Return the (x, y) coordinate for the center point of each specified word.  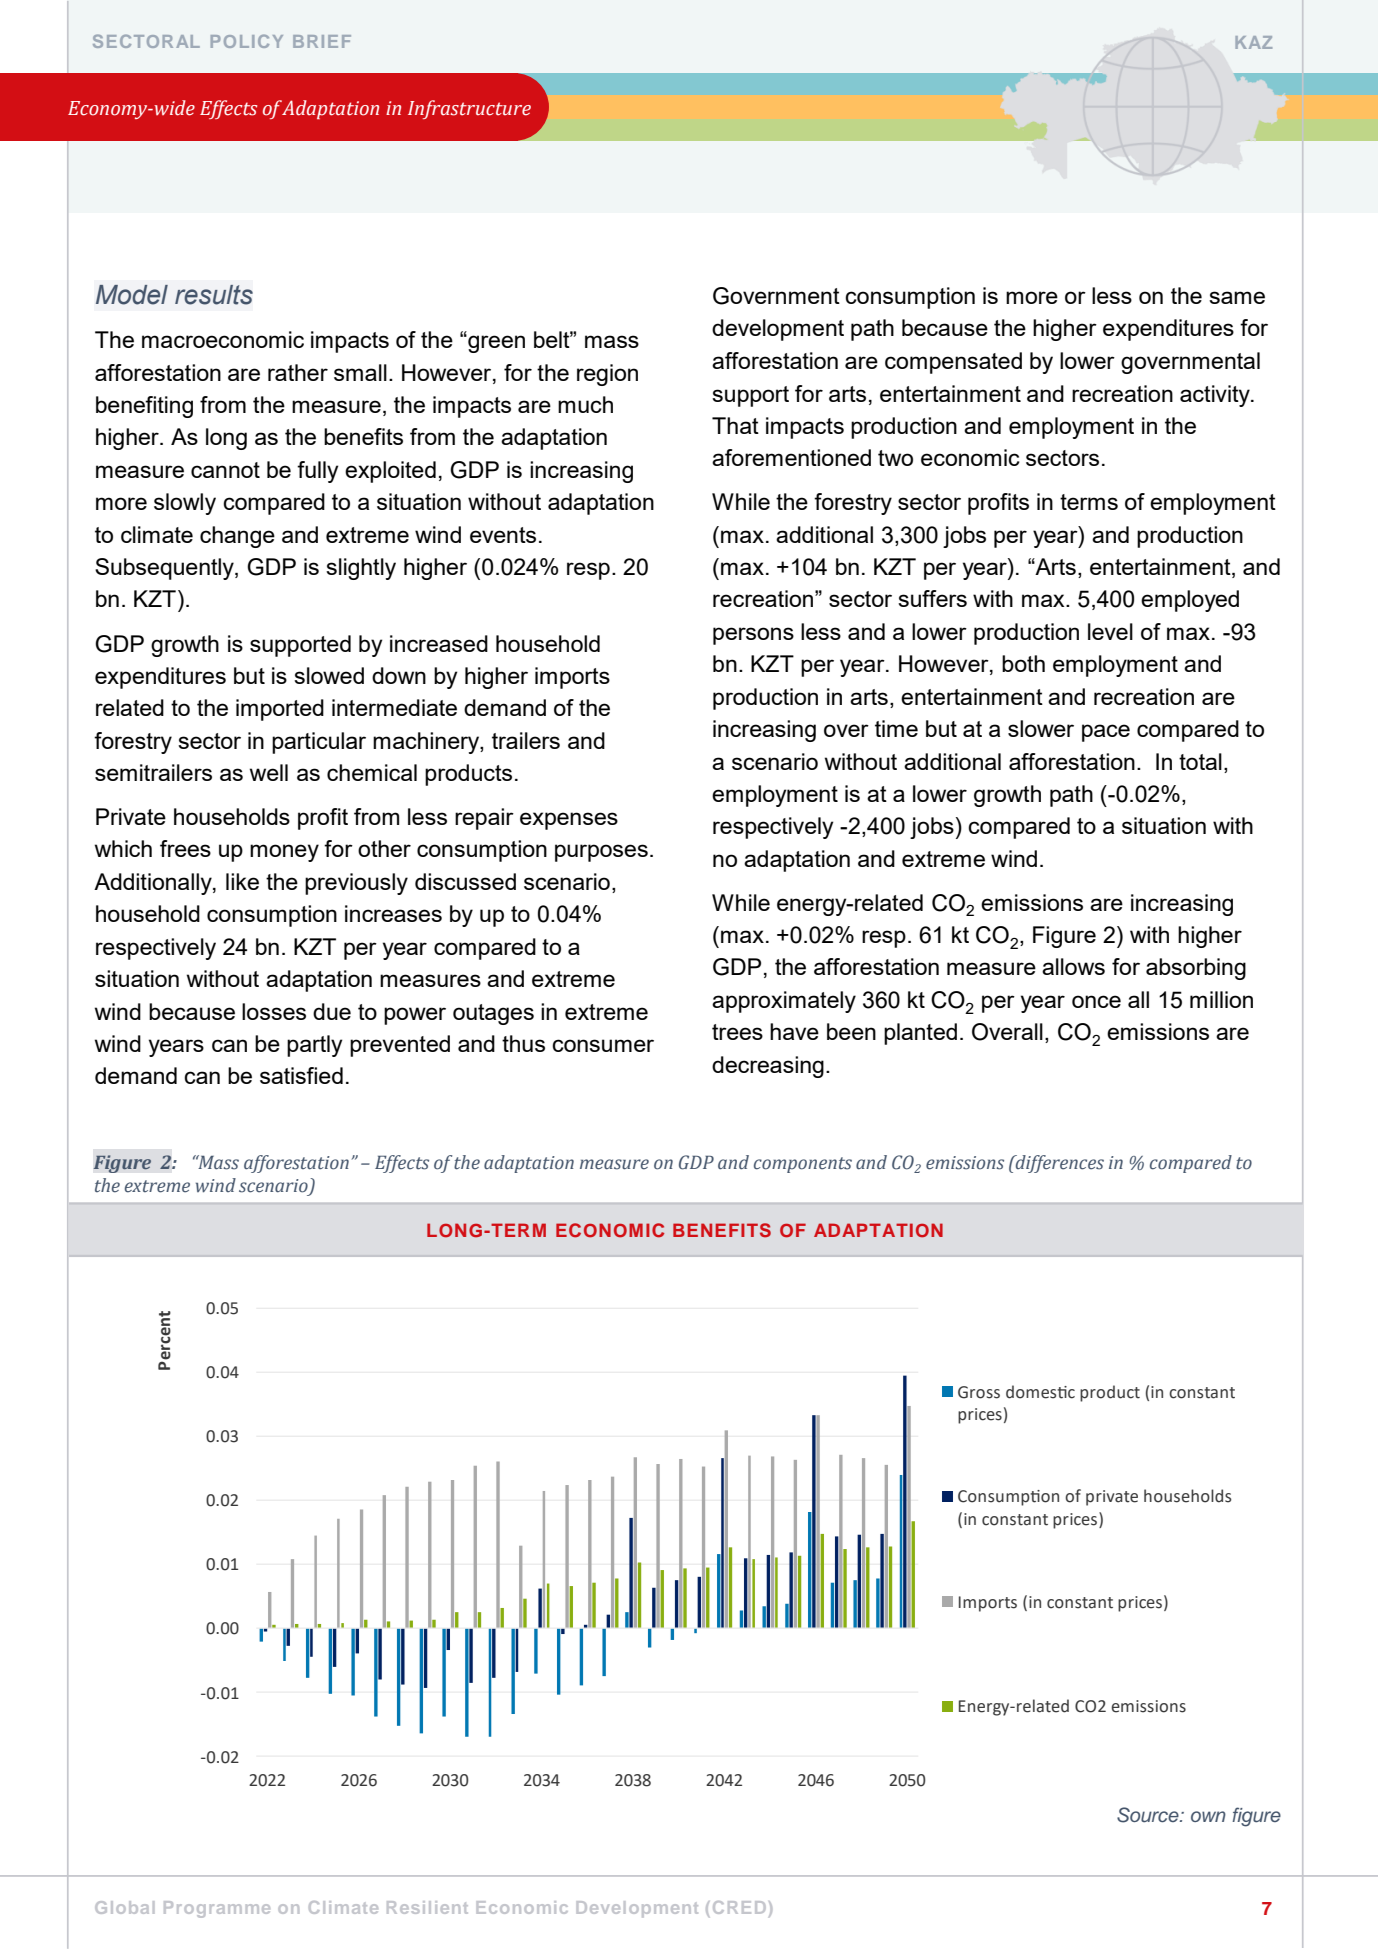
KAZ (1253, 42)
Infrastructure (469, 109)
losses (274, 1011)
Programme (217, 1909)
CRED (739, 1907)
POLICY (247, 41)
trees (737, 1032)
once (1096, 1001)
